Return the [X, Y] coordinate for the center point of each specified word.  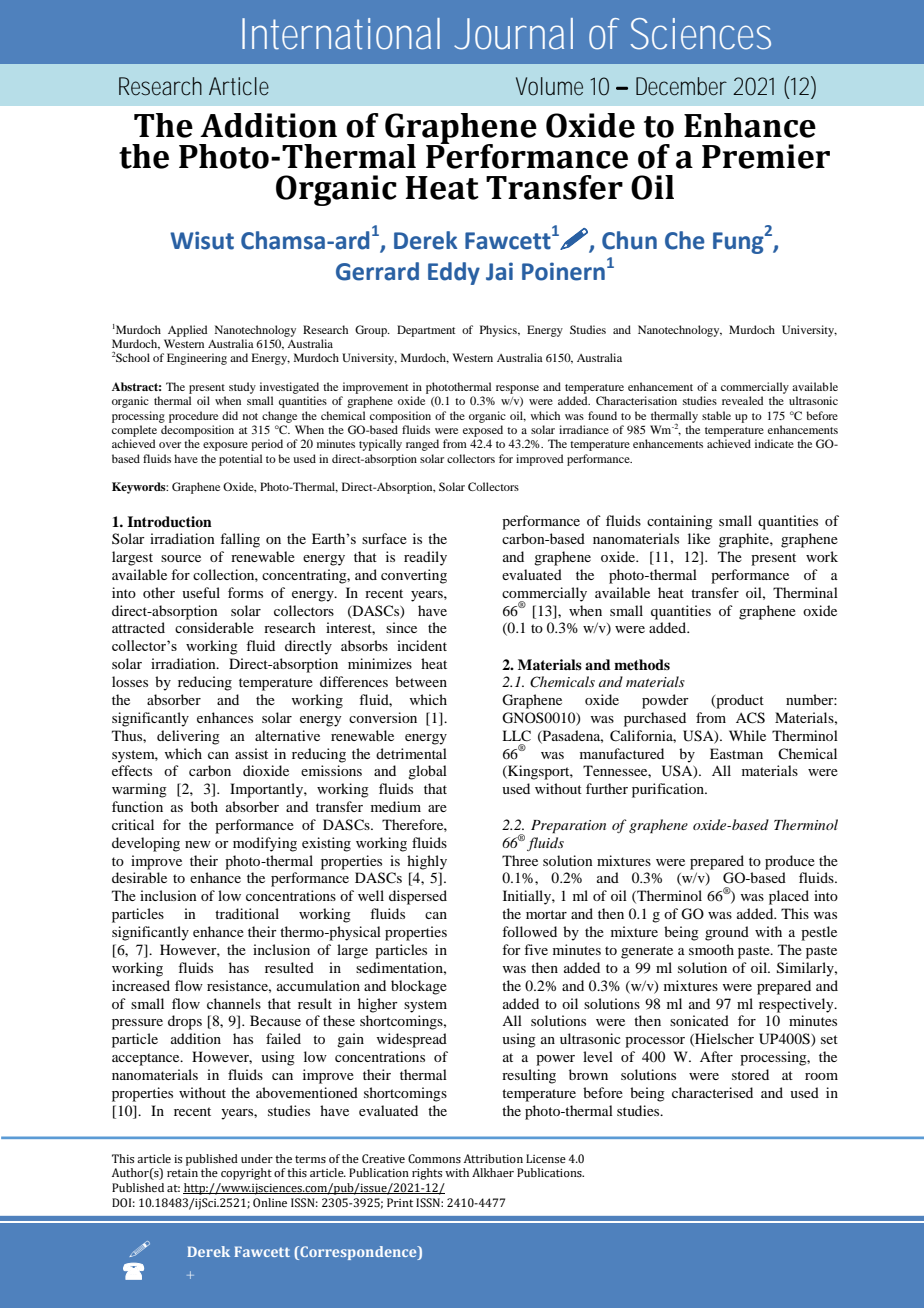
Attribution [493, 1158]
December [681, 86]
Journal [513, 34]
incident [422, 645]
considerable [214, 627]
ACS [750, 718]
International [341, 34]
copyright [246, 1174]
